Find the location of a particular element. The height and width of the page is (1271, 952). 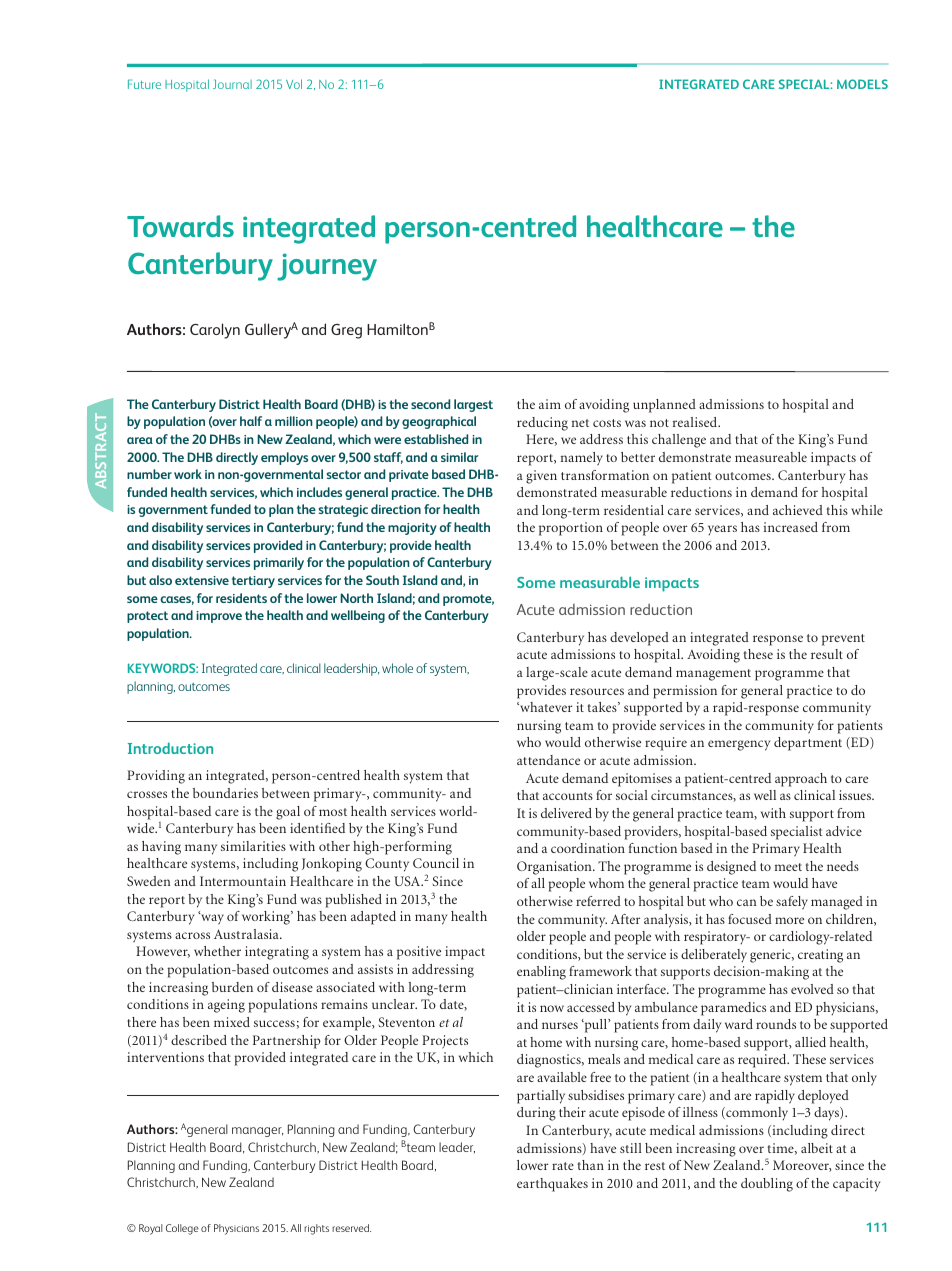

Journal is located at coordinates (232, 84).
